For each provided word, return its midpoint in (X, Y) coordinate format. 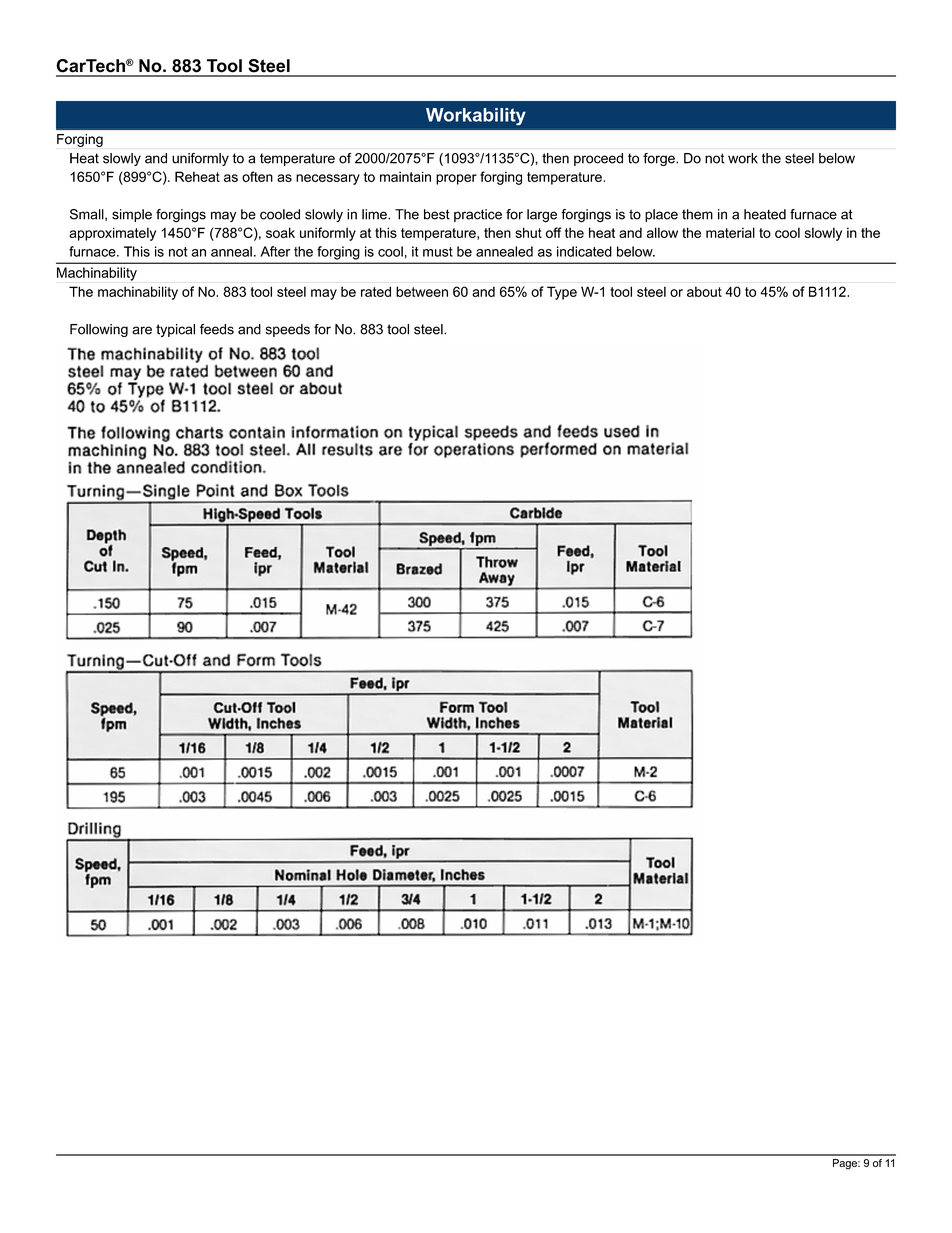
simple (132, 215)
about (704, 291)
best (437, 214)
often (257, 176)
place (661, 215)
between (422, 291)
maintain (405, 176)
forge (660, 159)
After (275, 251)
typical (175, 330)
